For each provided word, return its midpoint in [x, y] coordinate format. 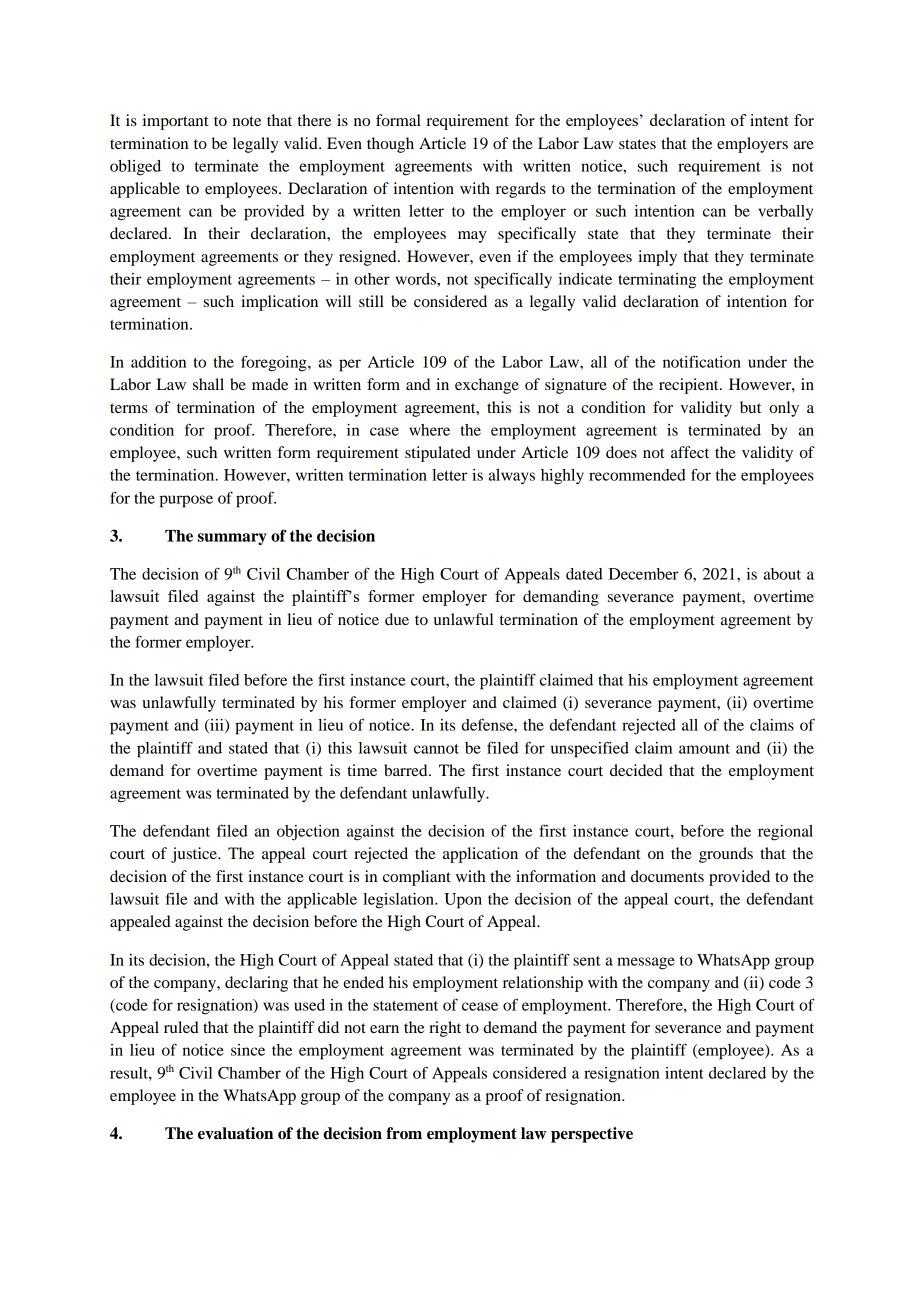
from [404, 1133]
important [175, 122]
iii [217, 726]
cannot [436, 749]
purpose [186, 501]
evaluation [235, 1133]
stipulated [438, 454]
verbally [785, 212]
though [390, 145]
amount [704, 749]
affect [690, 452]
